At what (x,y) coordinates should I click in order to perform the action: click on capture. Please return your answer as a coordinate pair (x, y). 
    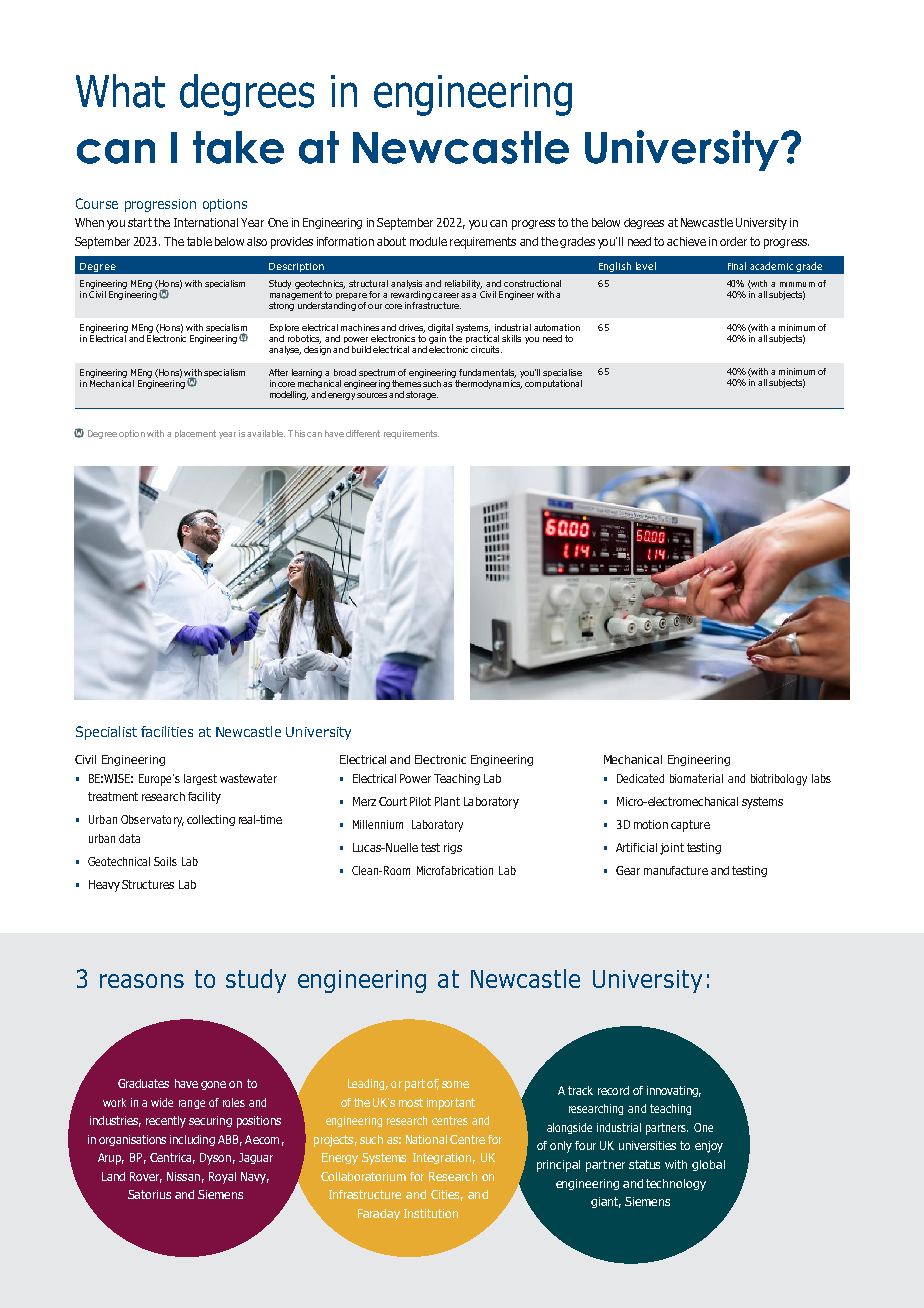
    Looking at the image, I should click on (690, 826).
